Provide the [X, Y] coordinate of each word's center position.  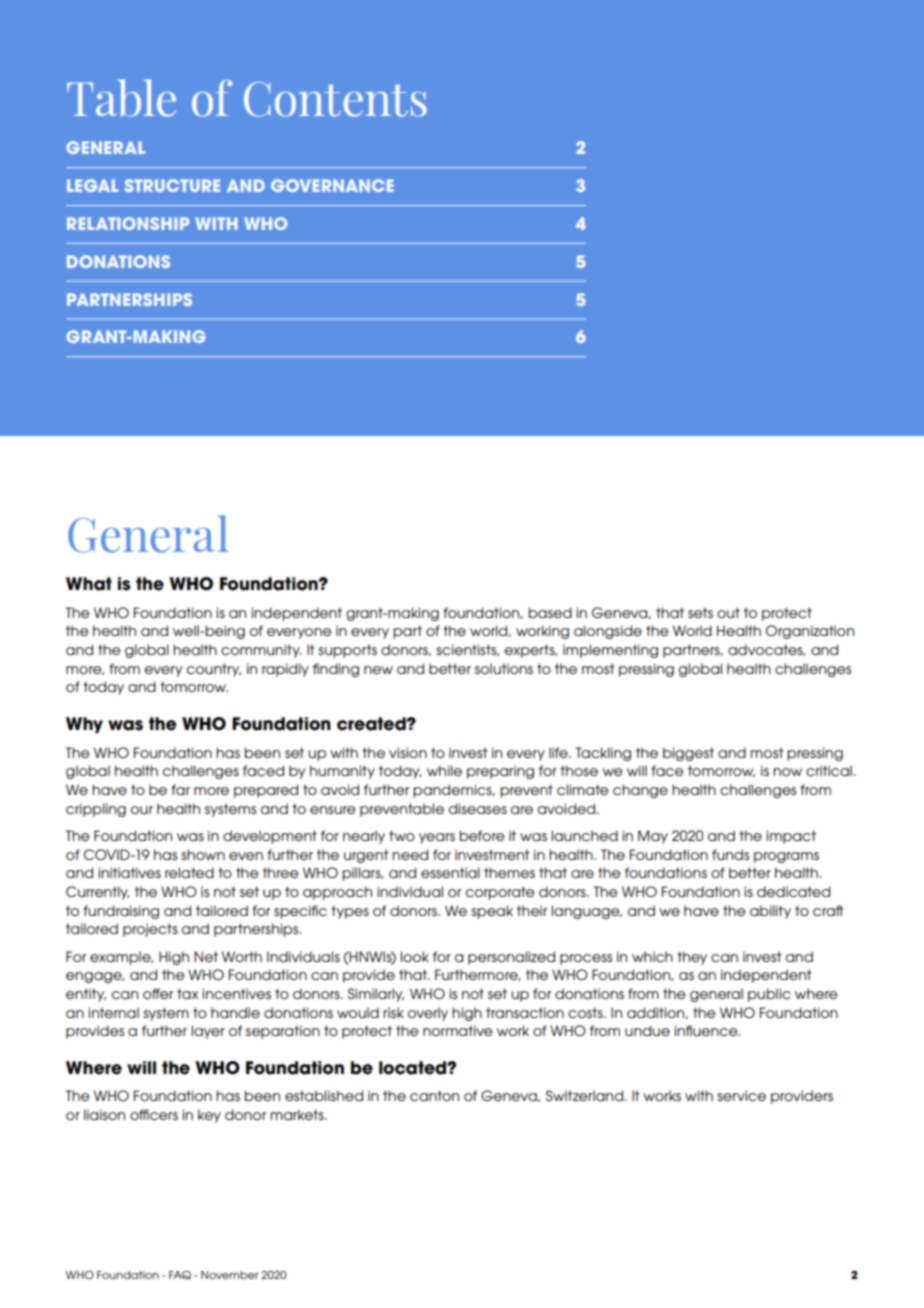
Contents [335, 99]
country [214, 670]
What [89, 584]
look [414, 956]
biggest [688, 754]
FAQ [180, 1275]
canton [434, 1095]
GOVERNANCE [332, 185]
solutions [504, 668]
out [728, 612]
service [741, 1095]
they [692, 958]
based [550, 612]
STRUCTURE [172, 185]
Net [206, 956]
